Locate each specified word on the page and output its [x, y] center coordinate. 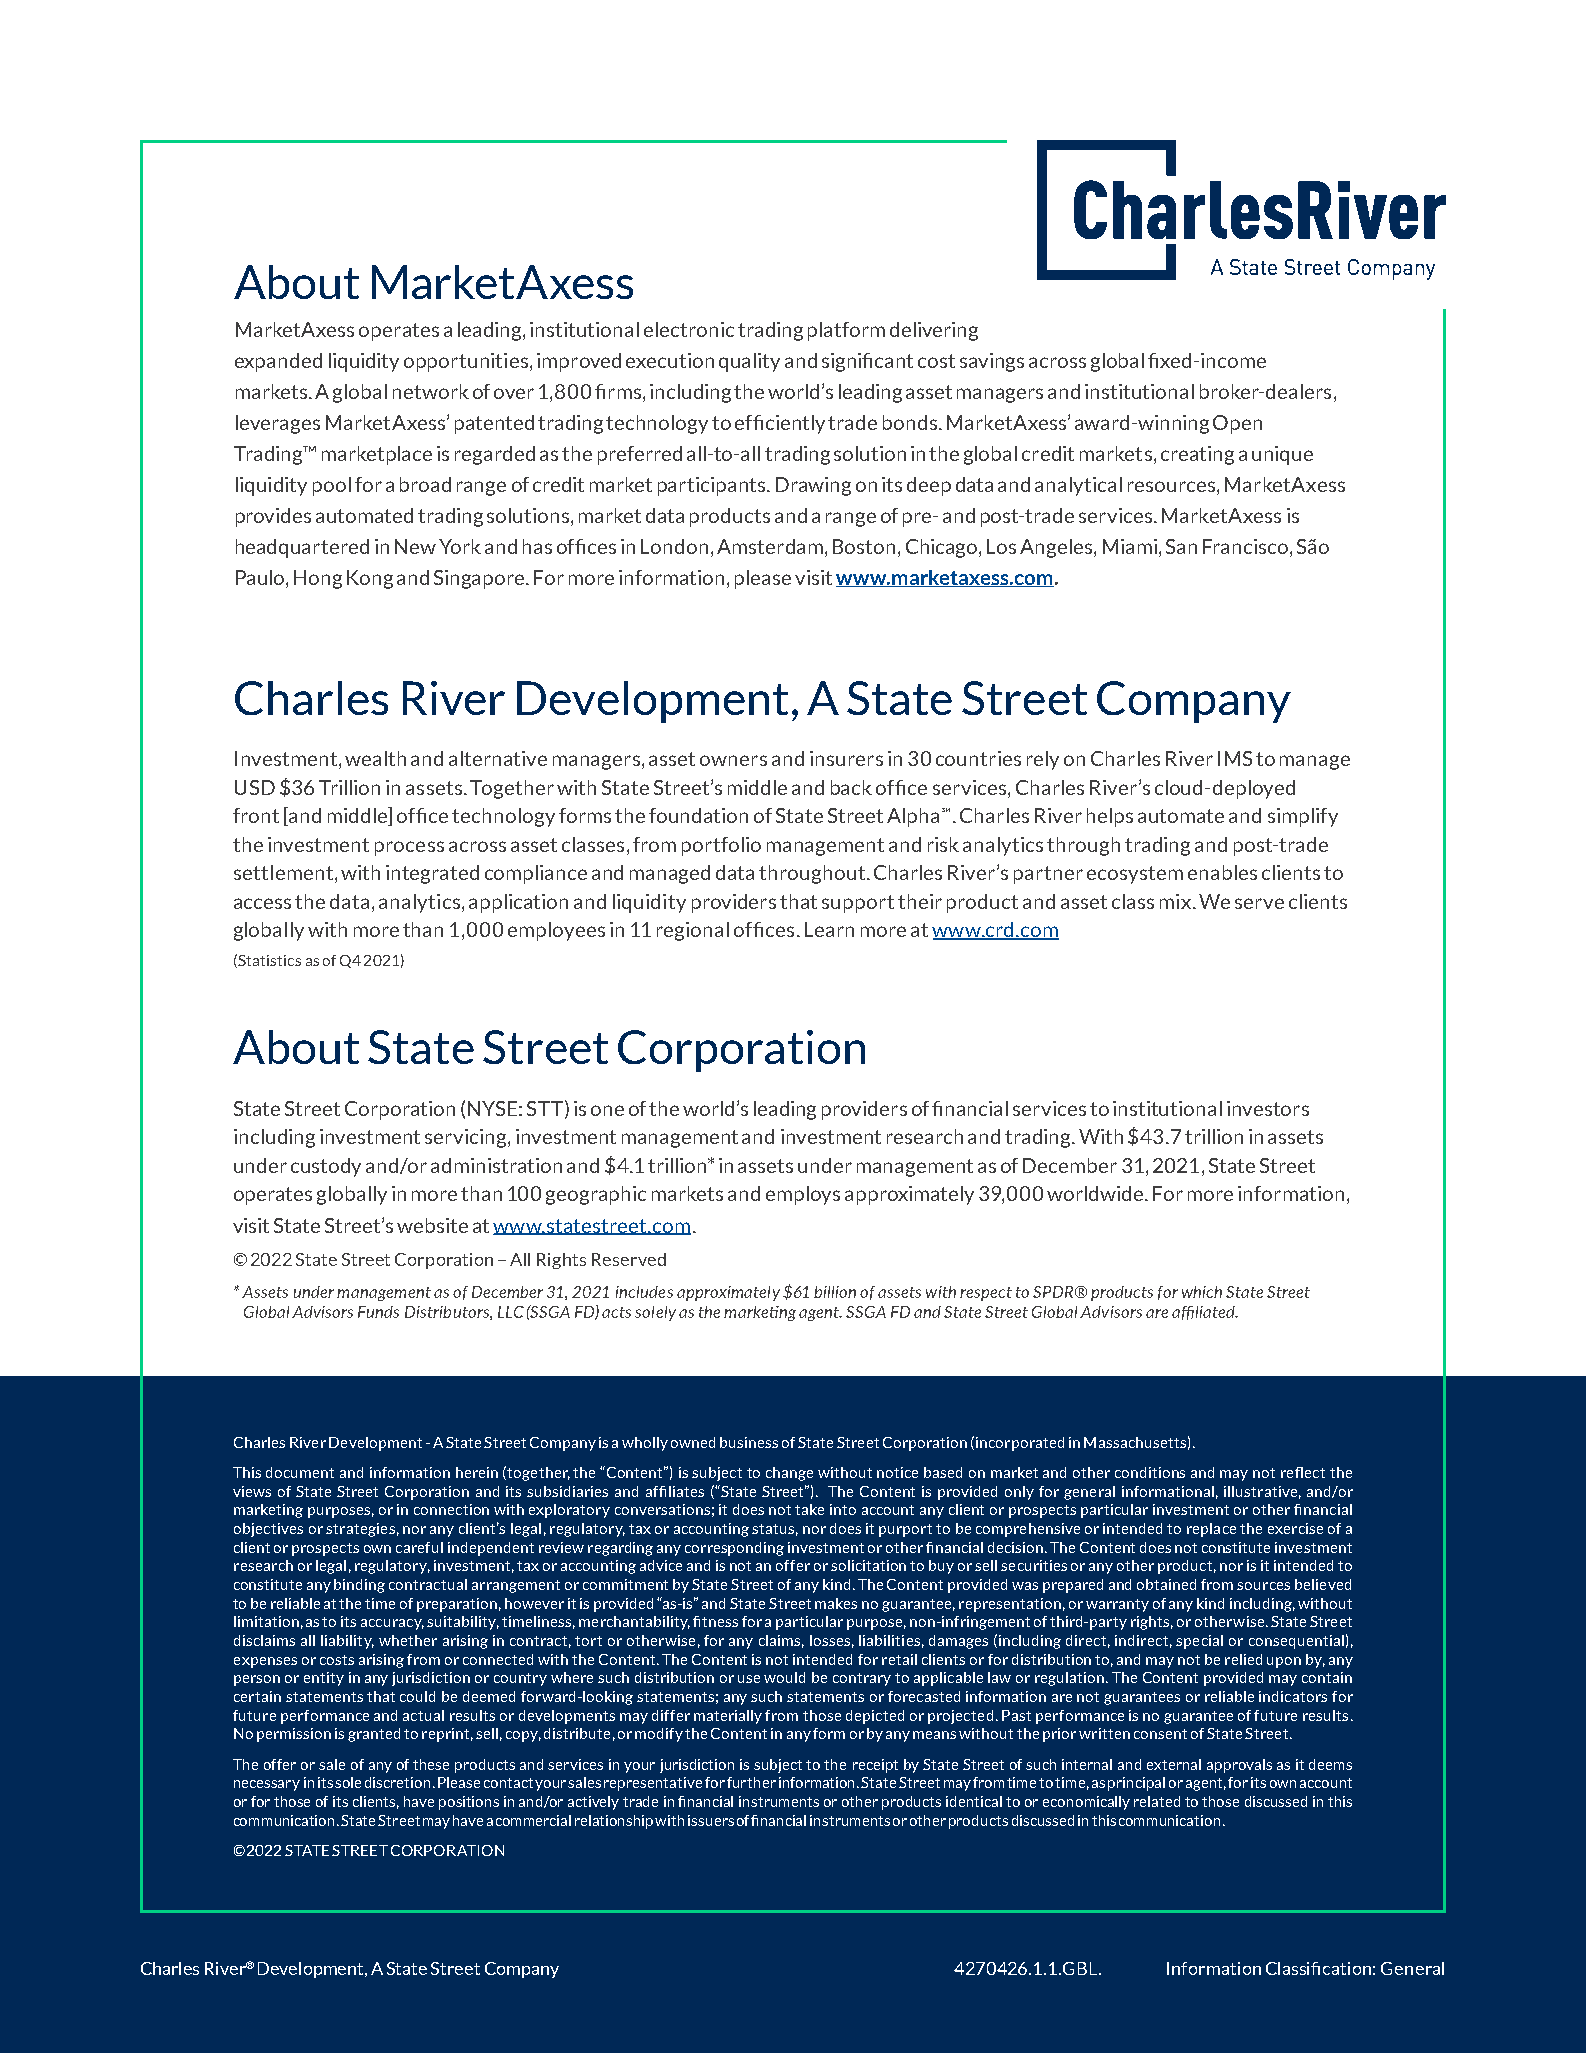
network [431, 391]
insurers [846, 758]
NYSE [492, 1108]
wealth [375, 758]
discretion [397, 1782]
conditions [1150, 1472]
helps [1110, 817]
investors [1268, 1108]
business [749, 1442]
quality [749, 362]
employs [803, 1195]
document [300, 1472]
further [751, 1782]
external [1174, 1764]
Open [1237, 424]
